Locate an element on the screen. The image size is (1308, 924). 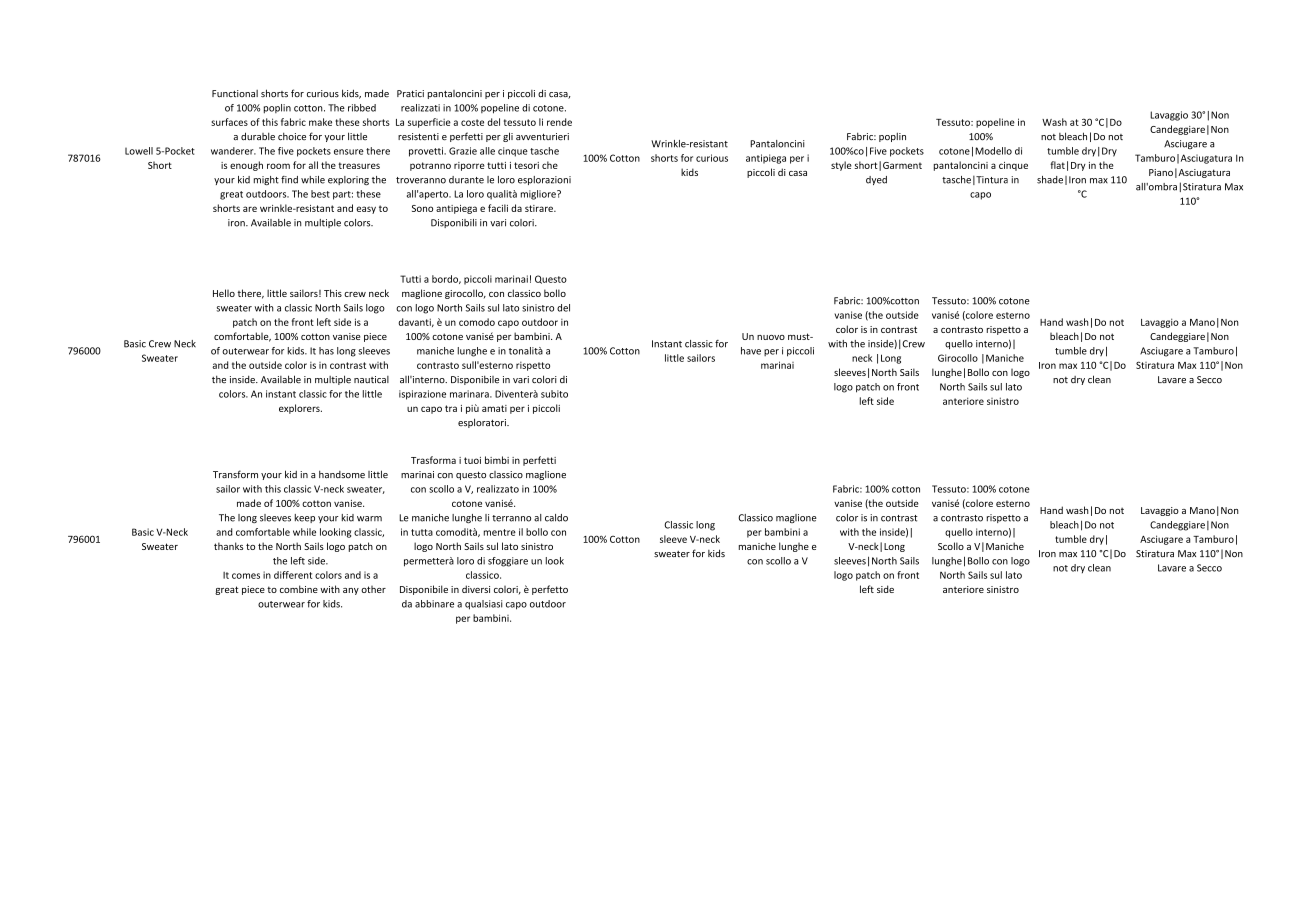
Transform is located at coordinates (235, 474).
